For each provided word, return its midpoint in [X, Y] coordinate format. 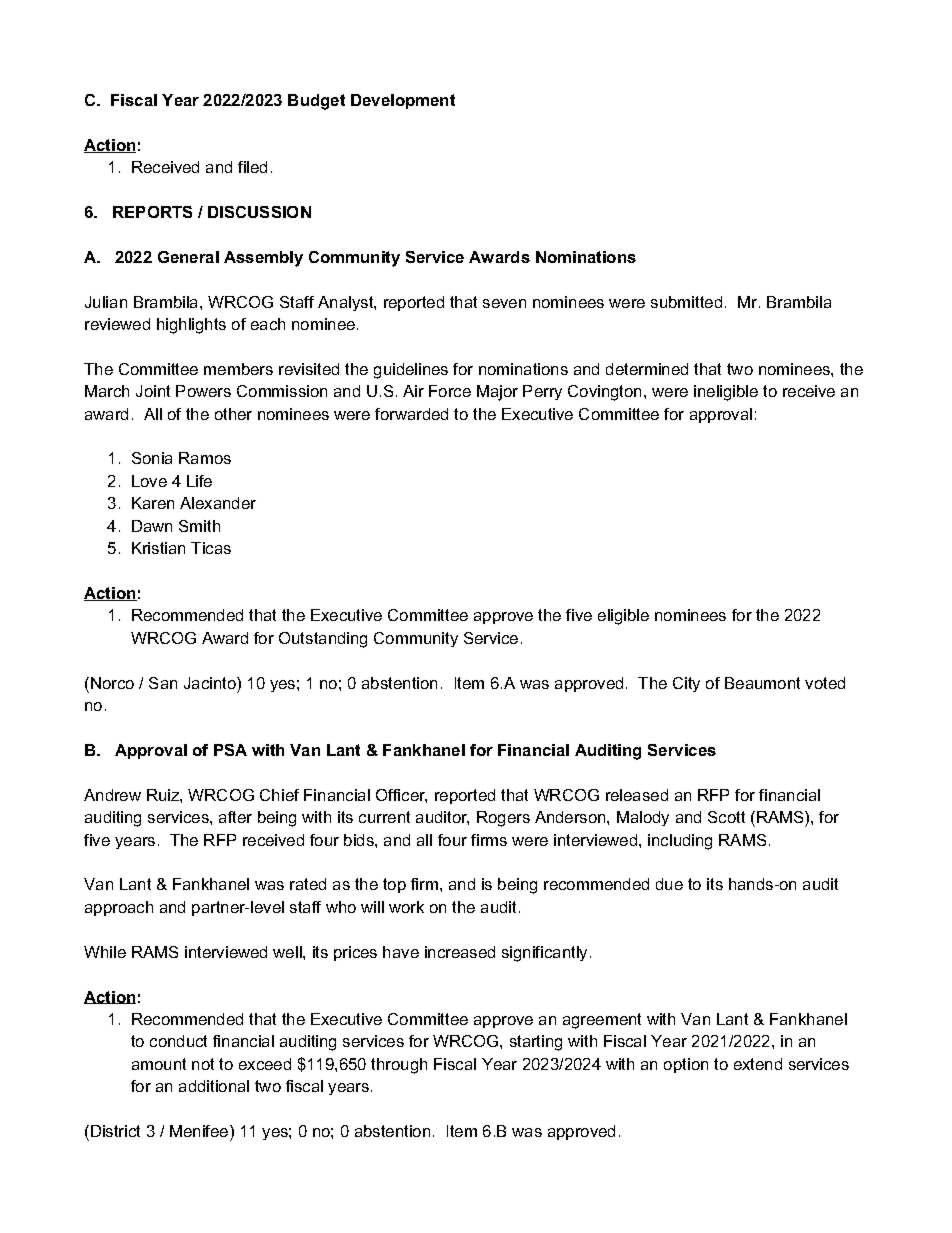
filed [252, 167]
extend [758, 1064]
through [399, 1066]
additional [214, 1086]
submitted [686, 302]
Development [403, 101]
